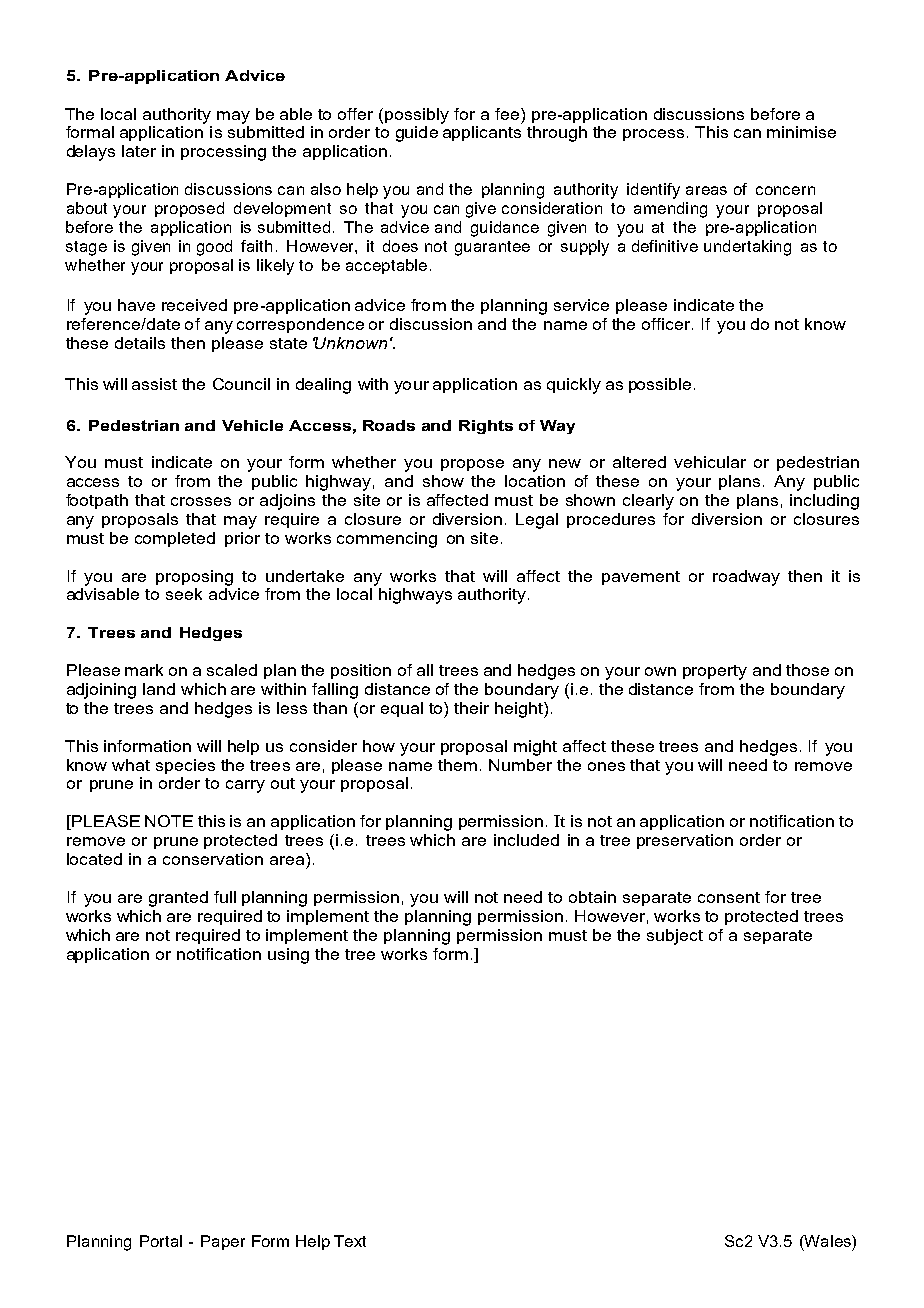 This page has height=1308, width=924. Describe the element at coordinates (482, 133) in the page. I see `applicants` at that location.
